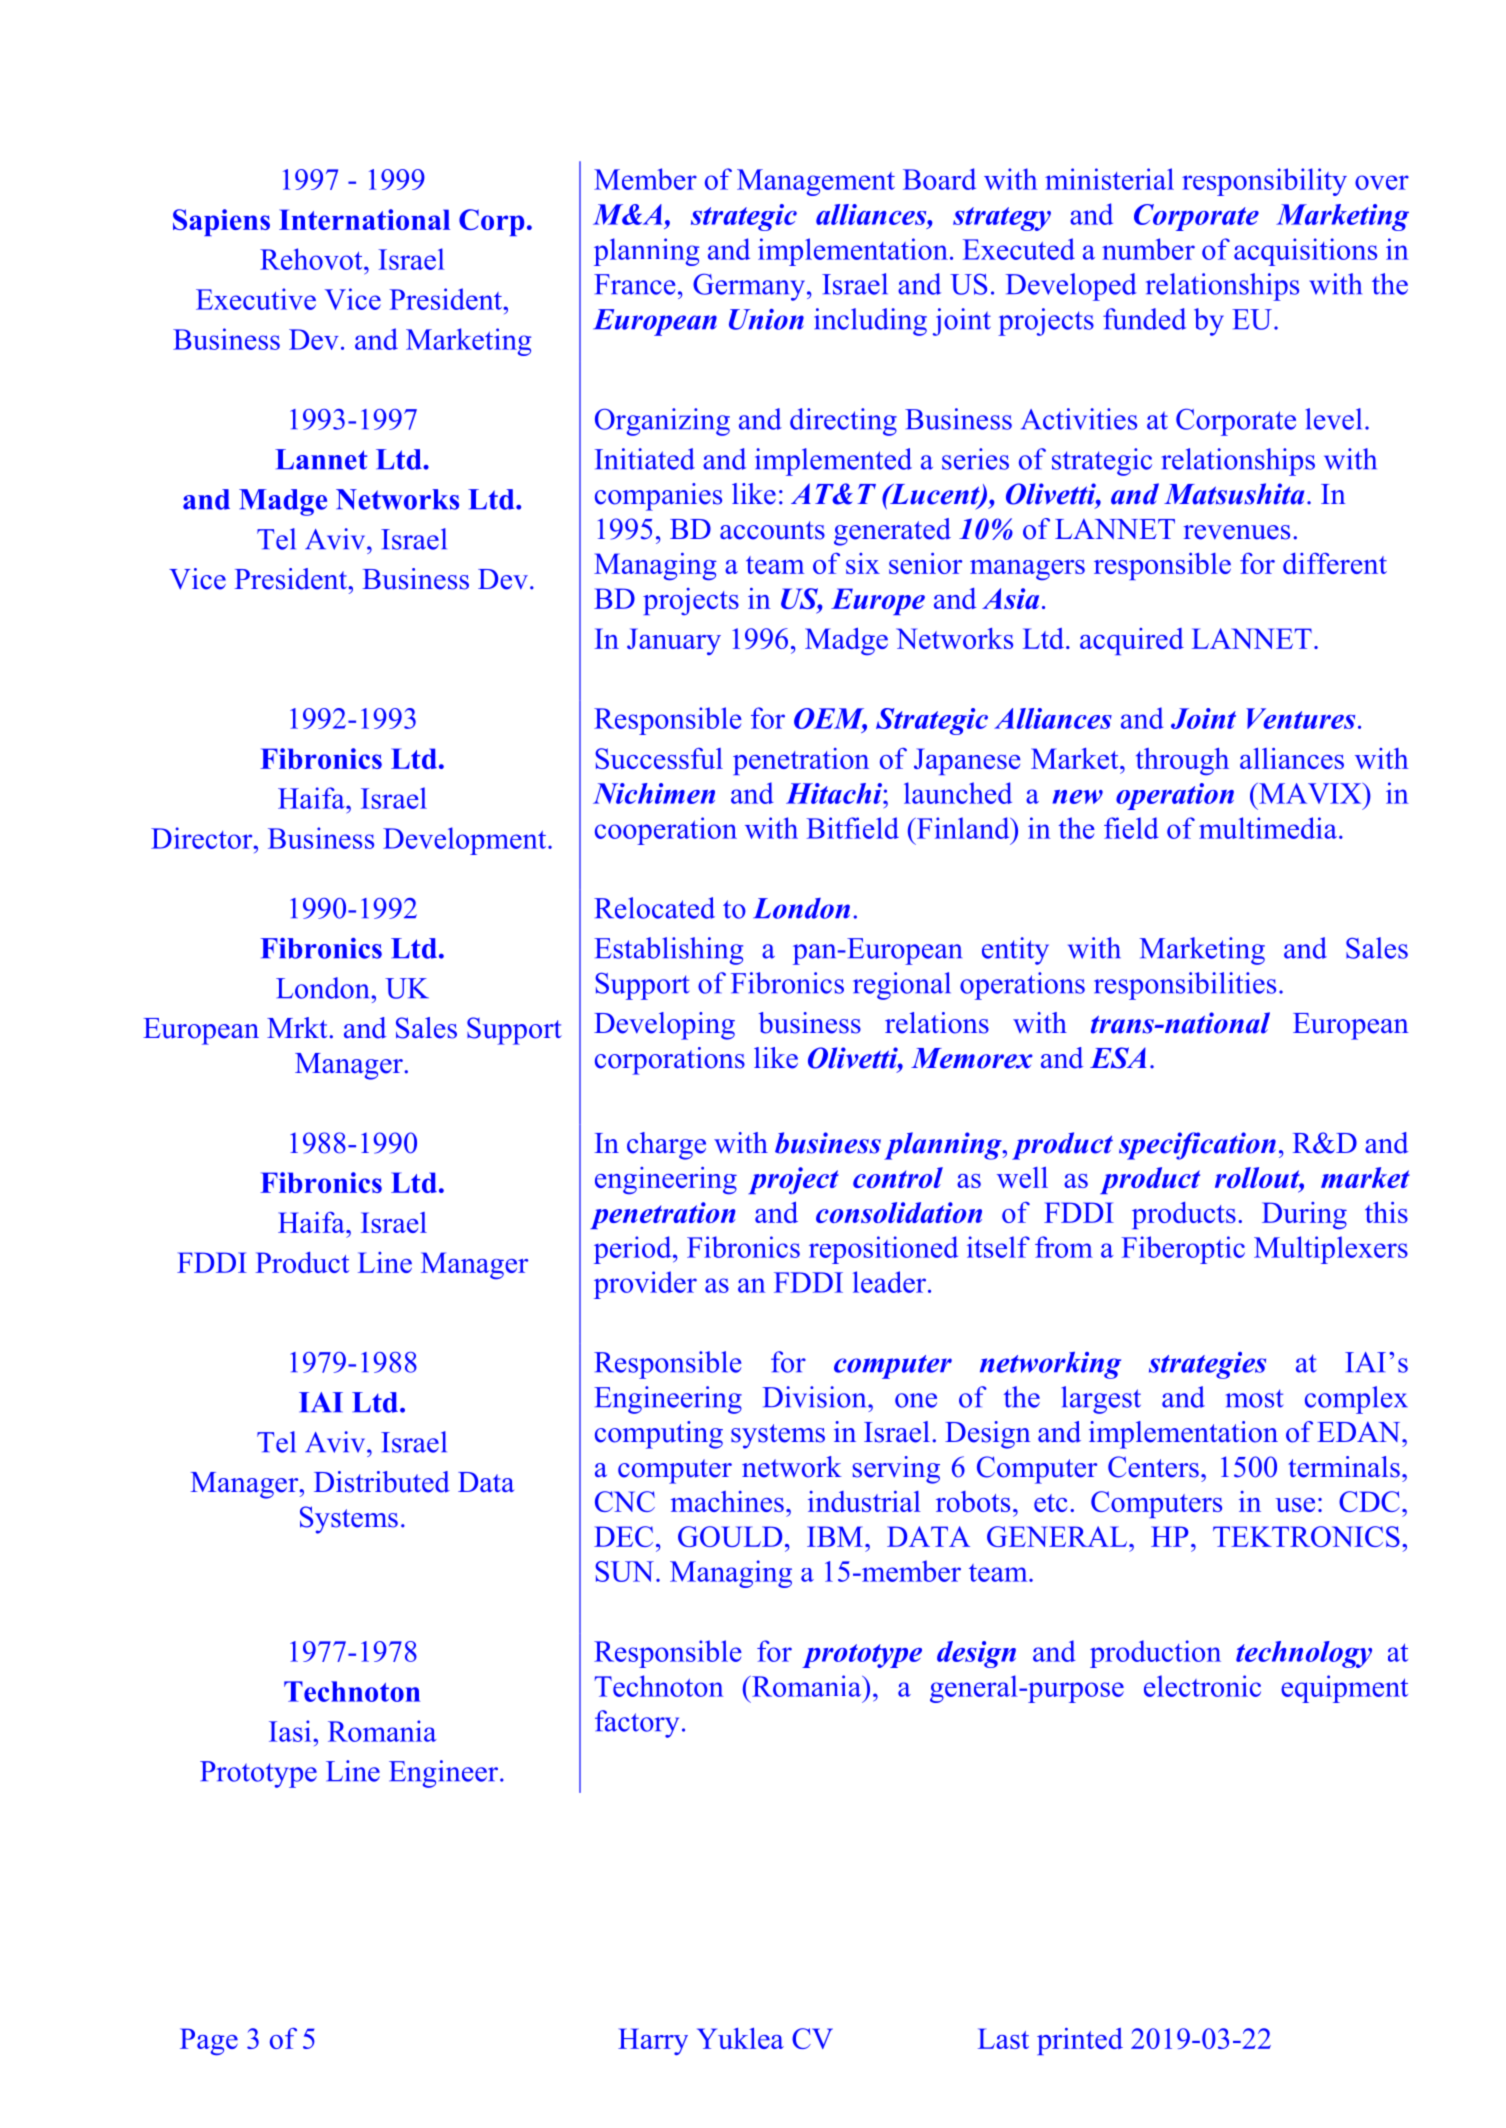 This document has height=2128, width=1506. I want to click on technology, so click(1304, 1654).
